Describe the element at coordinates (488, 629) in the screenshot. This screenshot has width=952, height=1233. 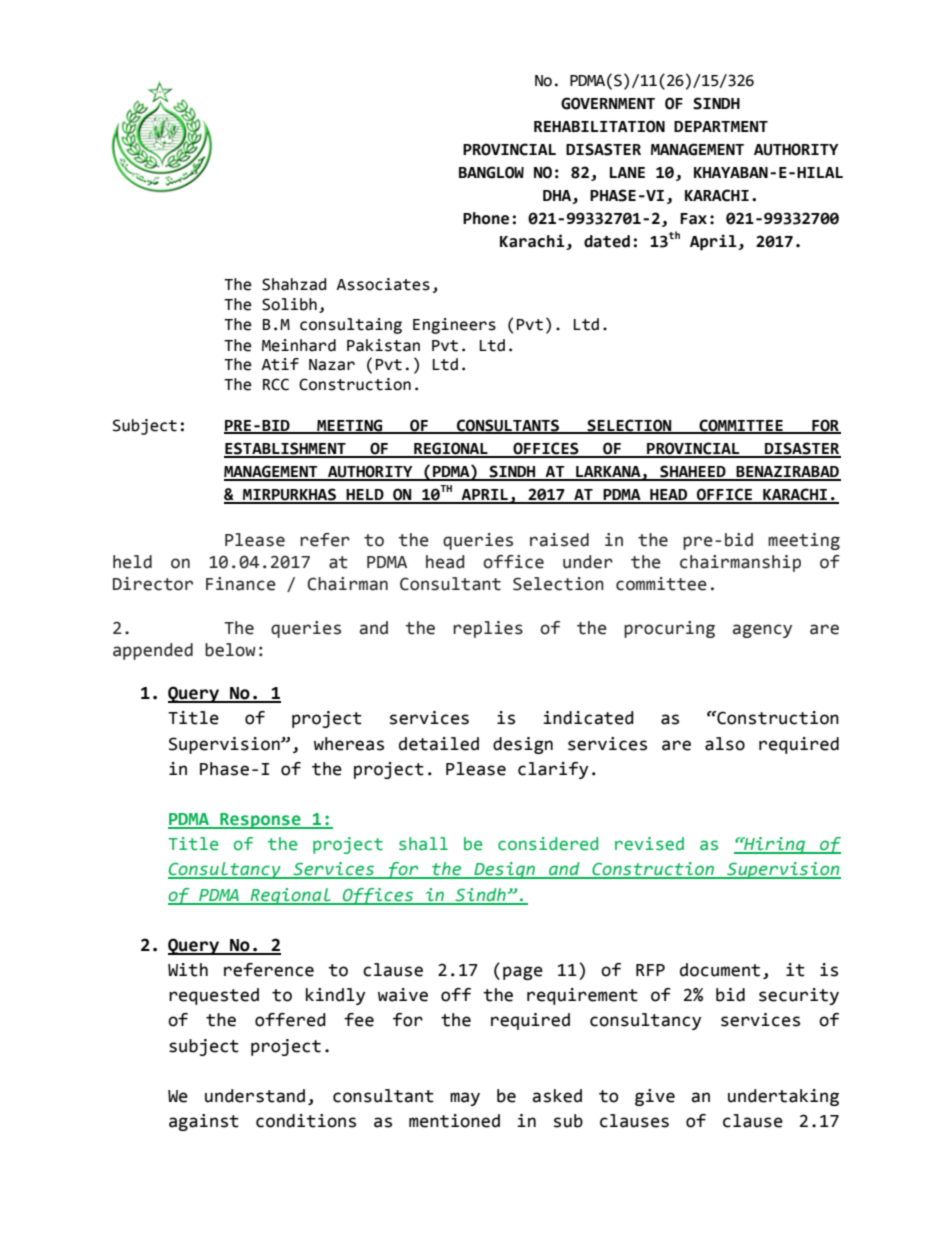
I see `replies` at that location.
